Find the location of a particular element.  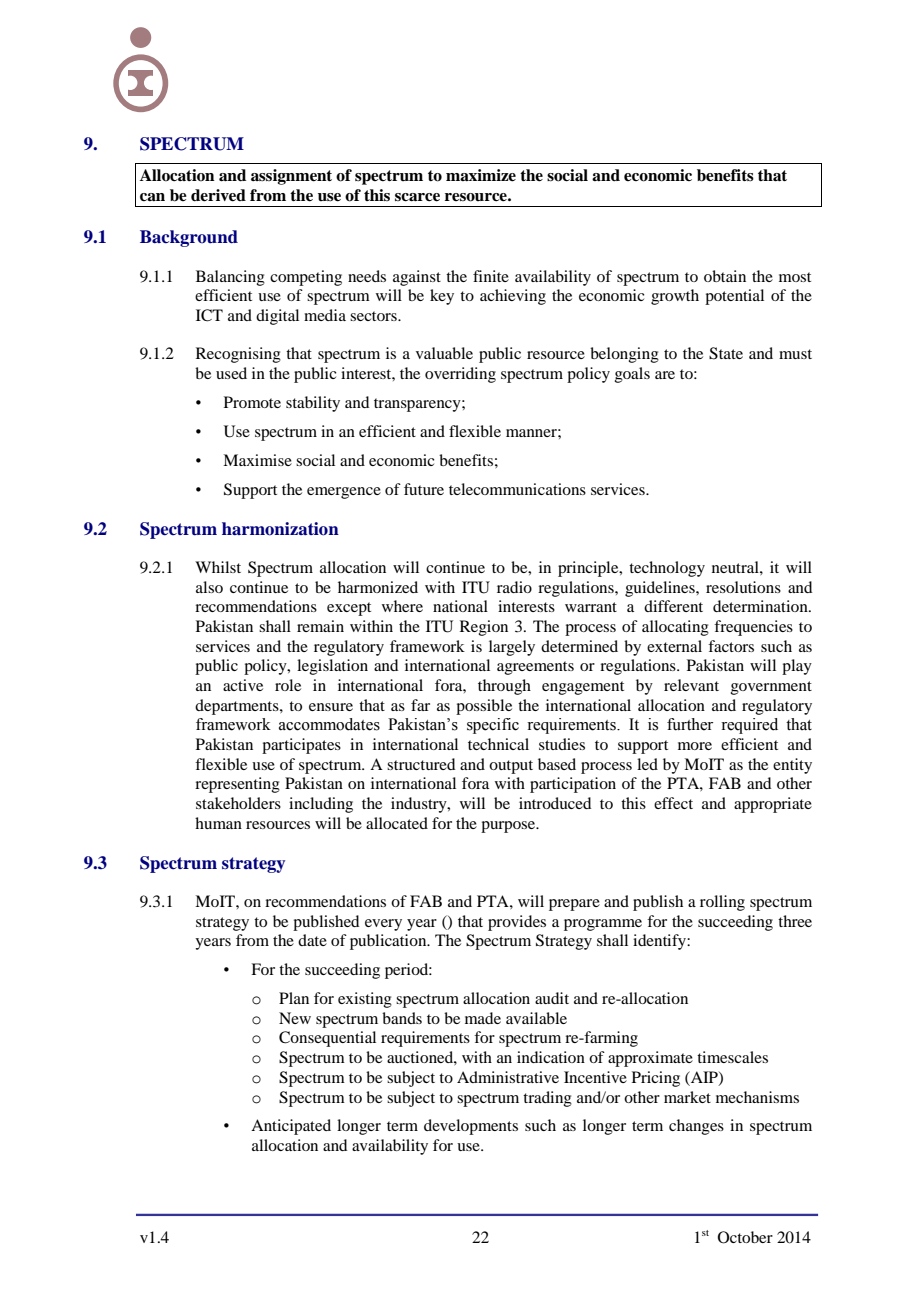

departments is located at coordinates (238, 707).
